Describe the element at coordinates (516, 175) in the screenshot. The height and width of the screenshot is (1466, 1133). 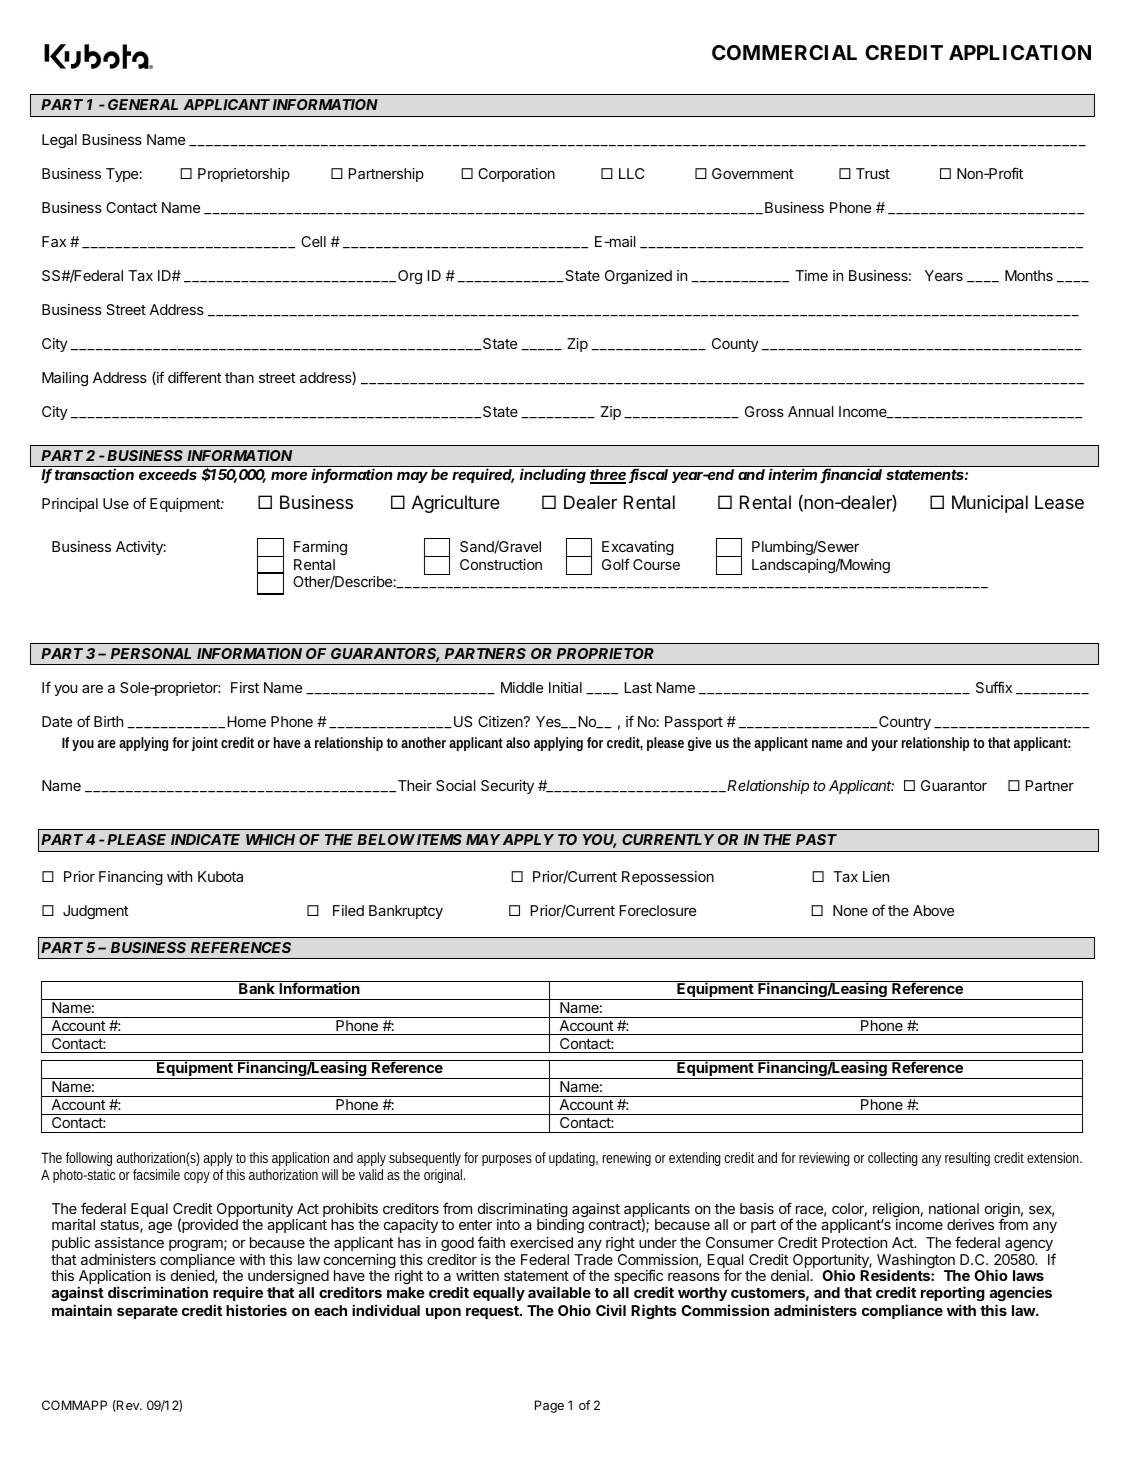
I see `Corporation` at that location.
